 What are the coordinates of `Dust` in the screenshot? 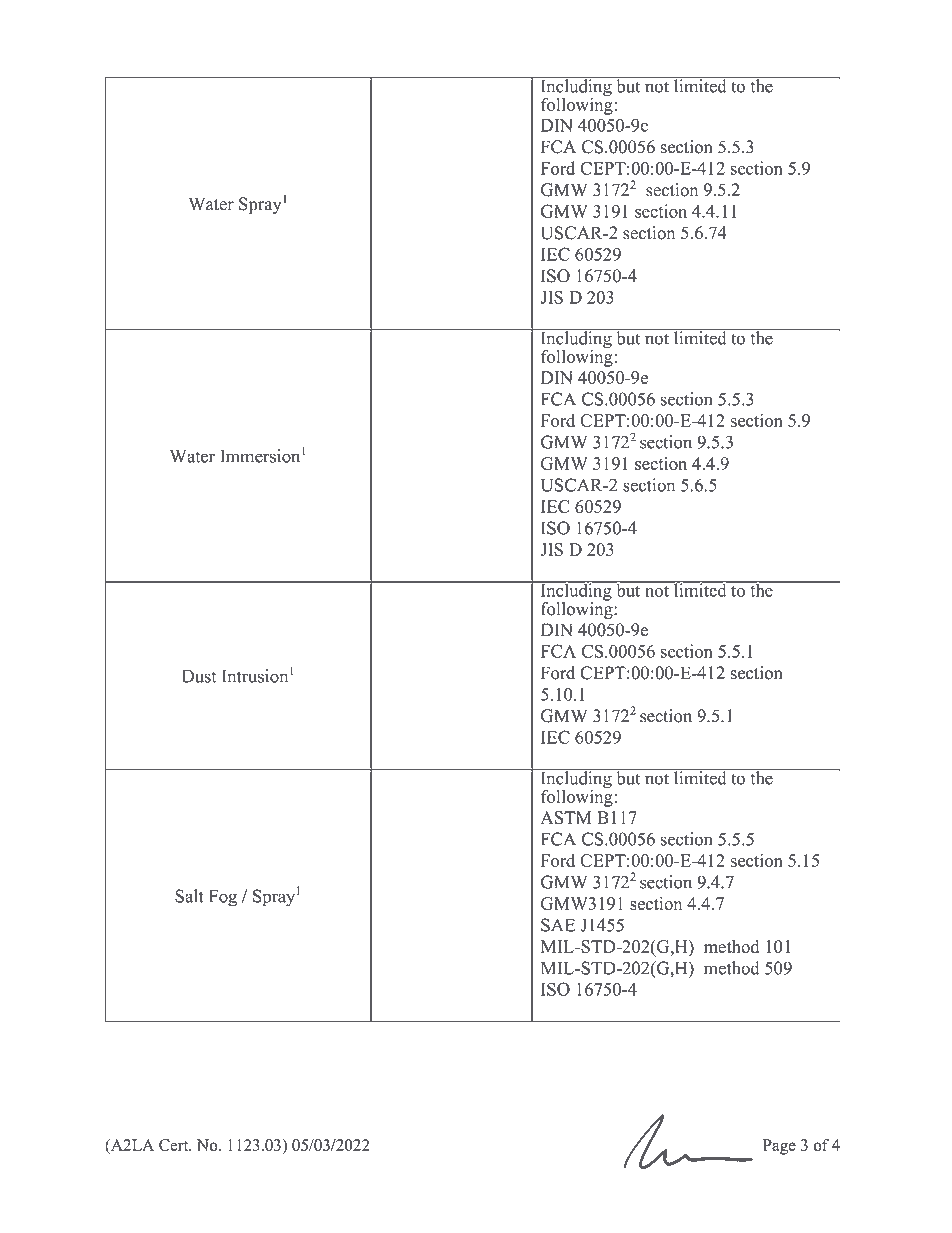 It's located at (199, 676).
